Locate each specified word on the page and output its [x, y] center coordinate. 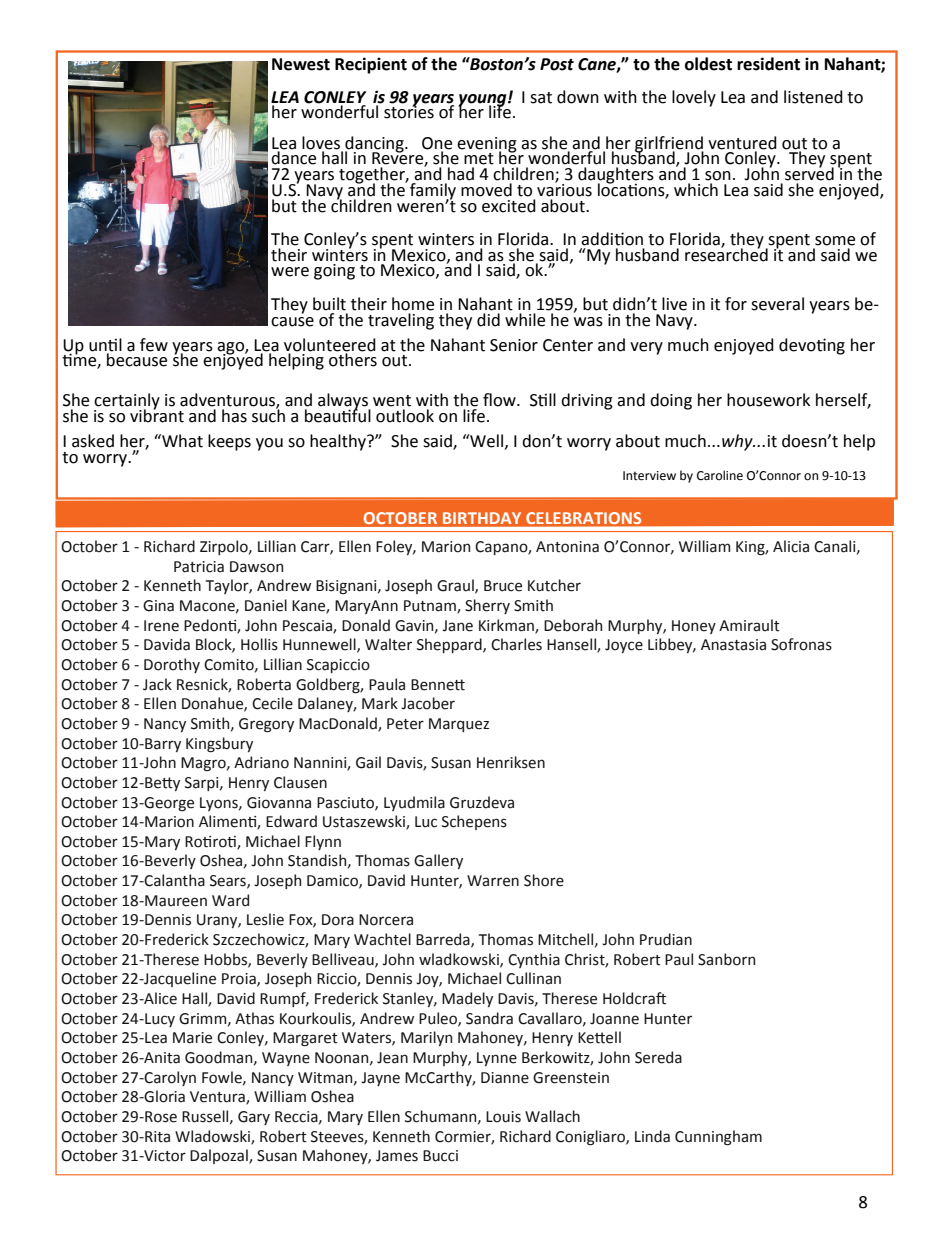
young [483, 101]
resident [768, 64]
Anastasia [733, 645]
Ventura [218, 1098]
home [413, 304]
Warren [493, 881]
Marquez [459, 725]
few [154, 345]
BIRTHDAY [482, 518]
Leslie [265, 919]
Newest [301, 64]
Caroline [720, 475]
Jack [157, 684]
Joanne [614, 1019]
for [736, 304]
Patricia [199, 567]
